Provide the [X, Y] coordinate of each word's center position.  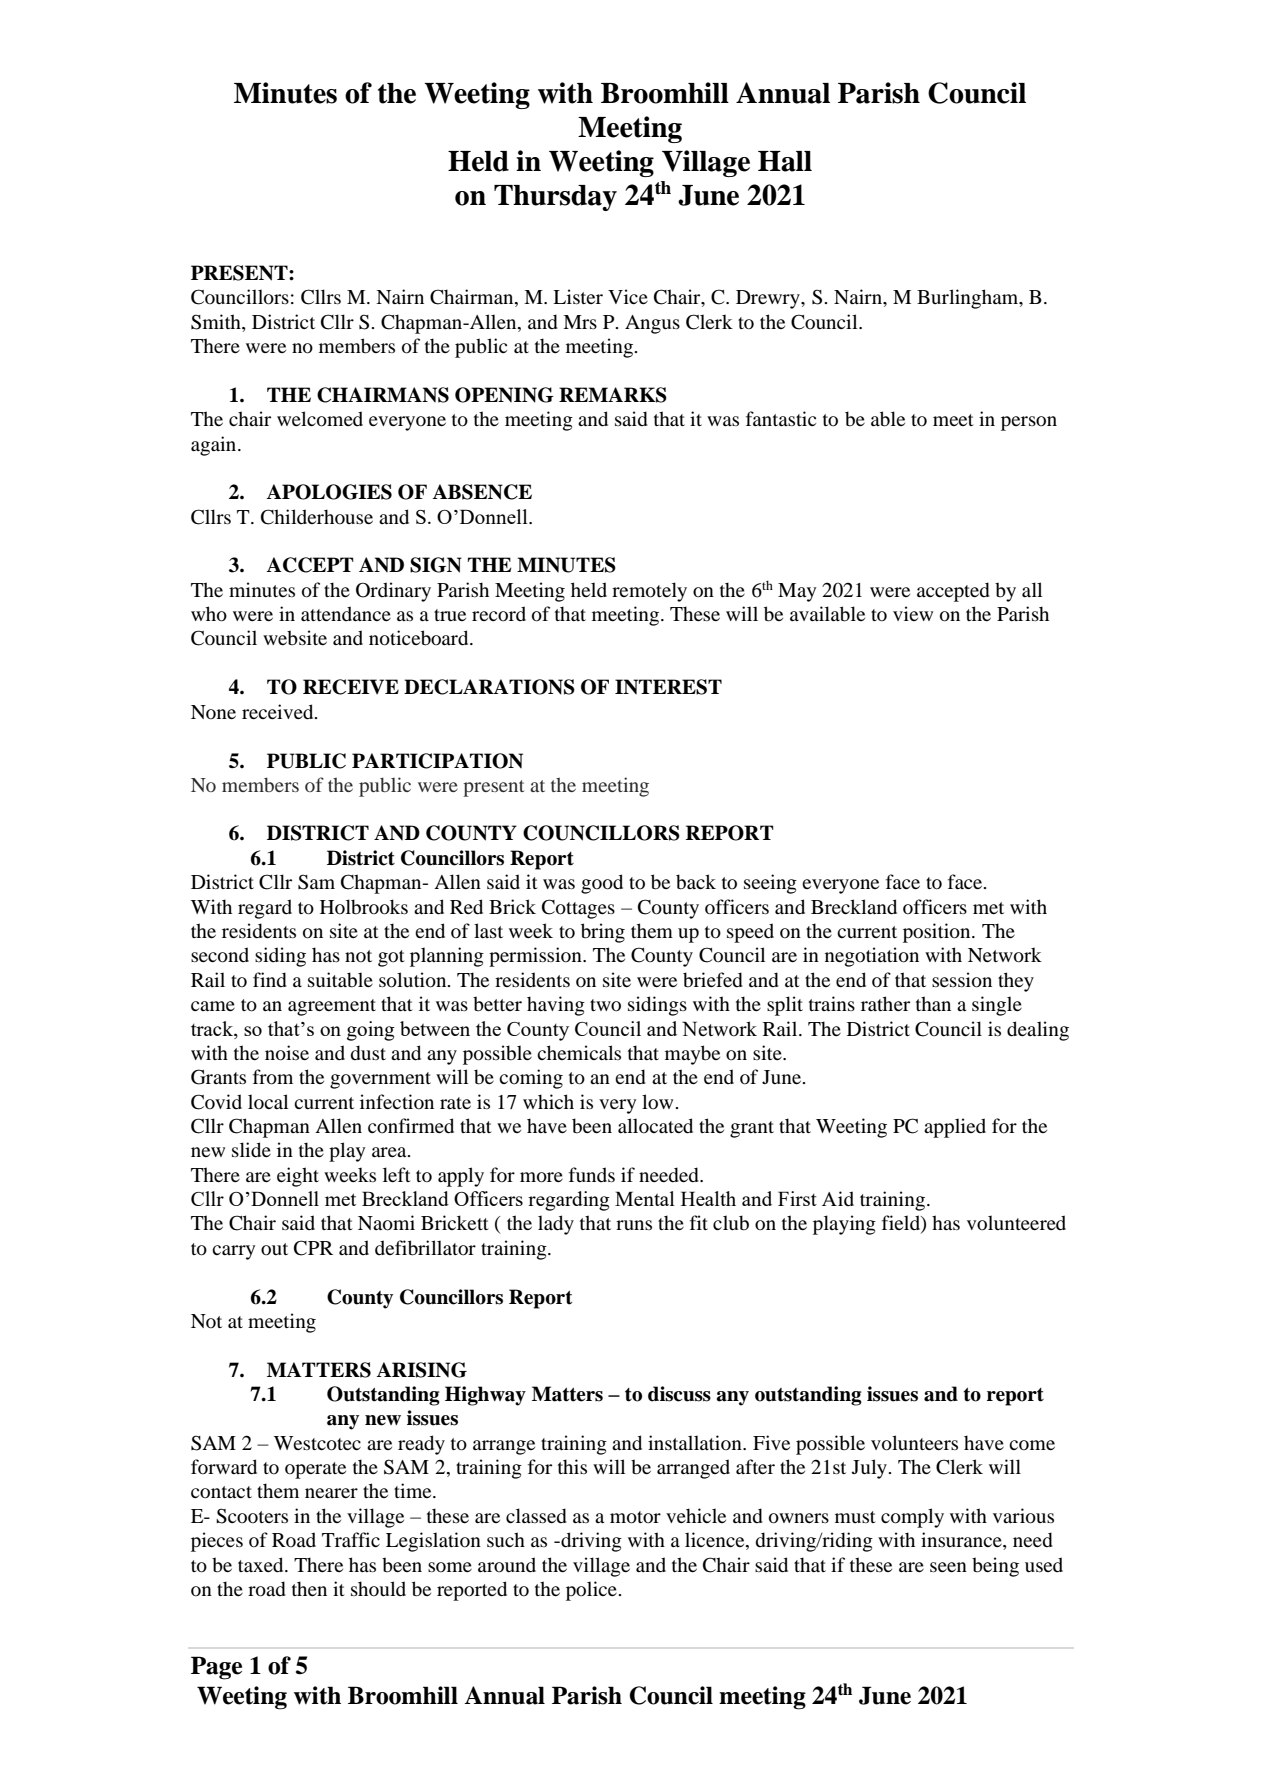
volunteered [1016, 1223]
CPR [313, 1248]
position [938, 933]
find [270, 980]
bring [603, 933]
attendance [346, 613]
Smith [217, 323]
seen [948, 1567]
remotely [649, 592]
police [591, 1591]
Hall [785, 161]
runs [634, 1225]
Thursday [555, 198]
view [913, 613]
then [309, 1588]
